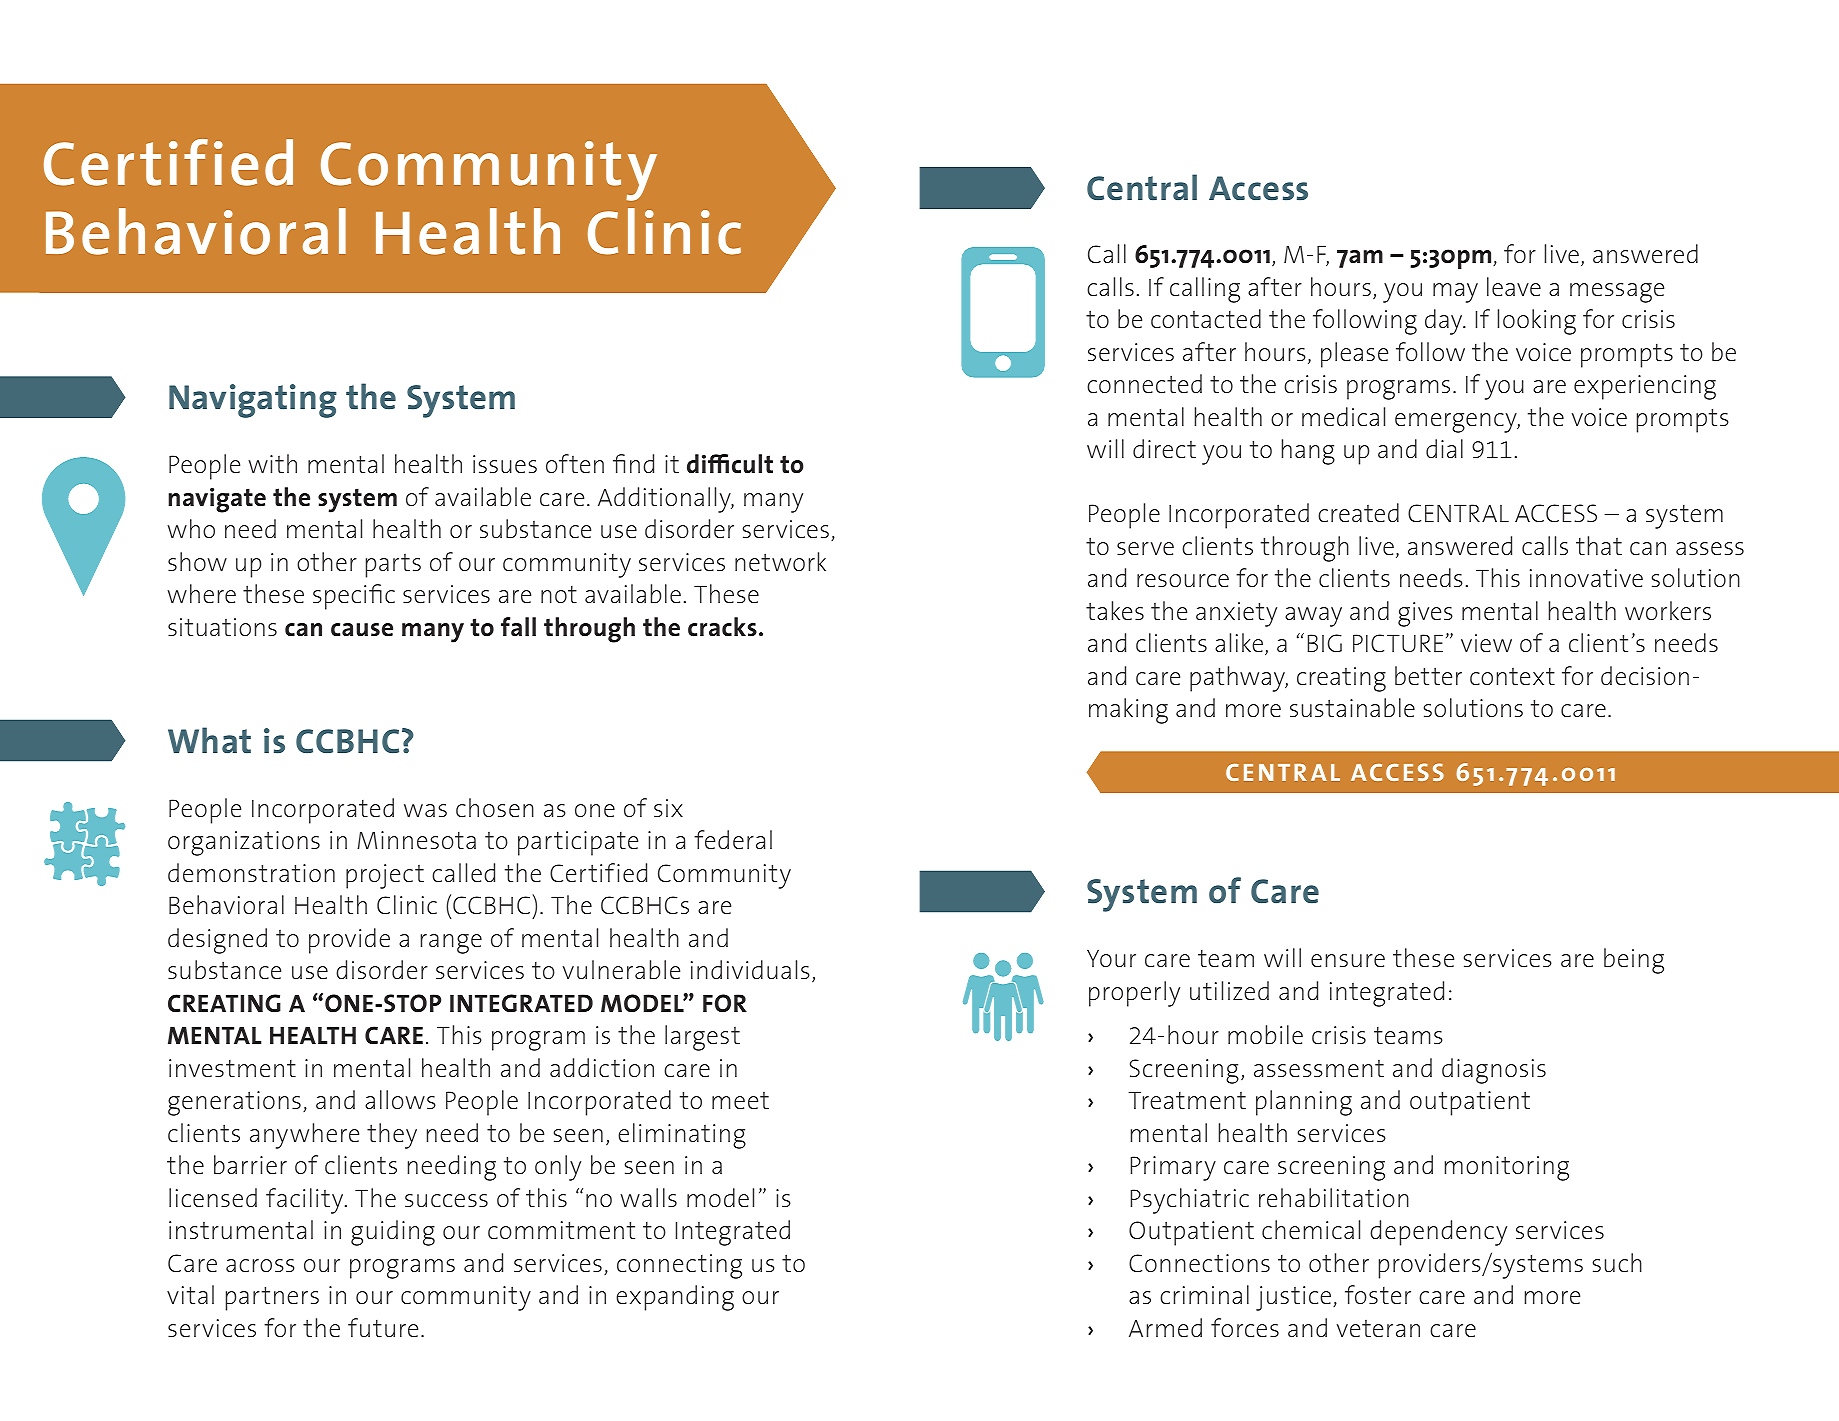 This document has height=1421, width=1839. What do you see at coordinates (362, 630) in the document?
I see `cause` at bounding box center [362, 630].
